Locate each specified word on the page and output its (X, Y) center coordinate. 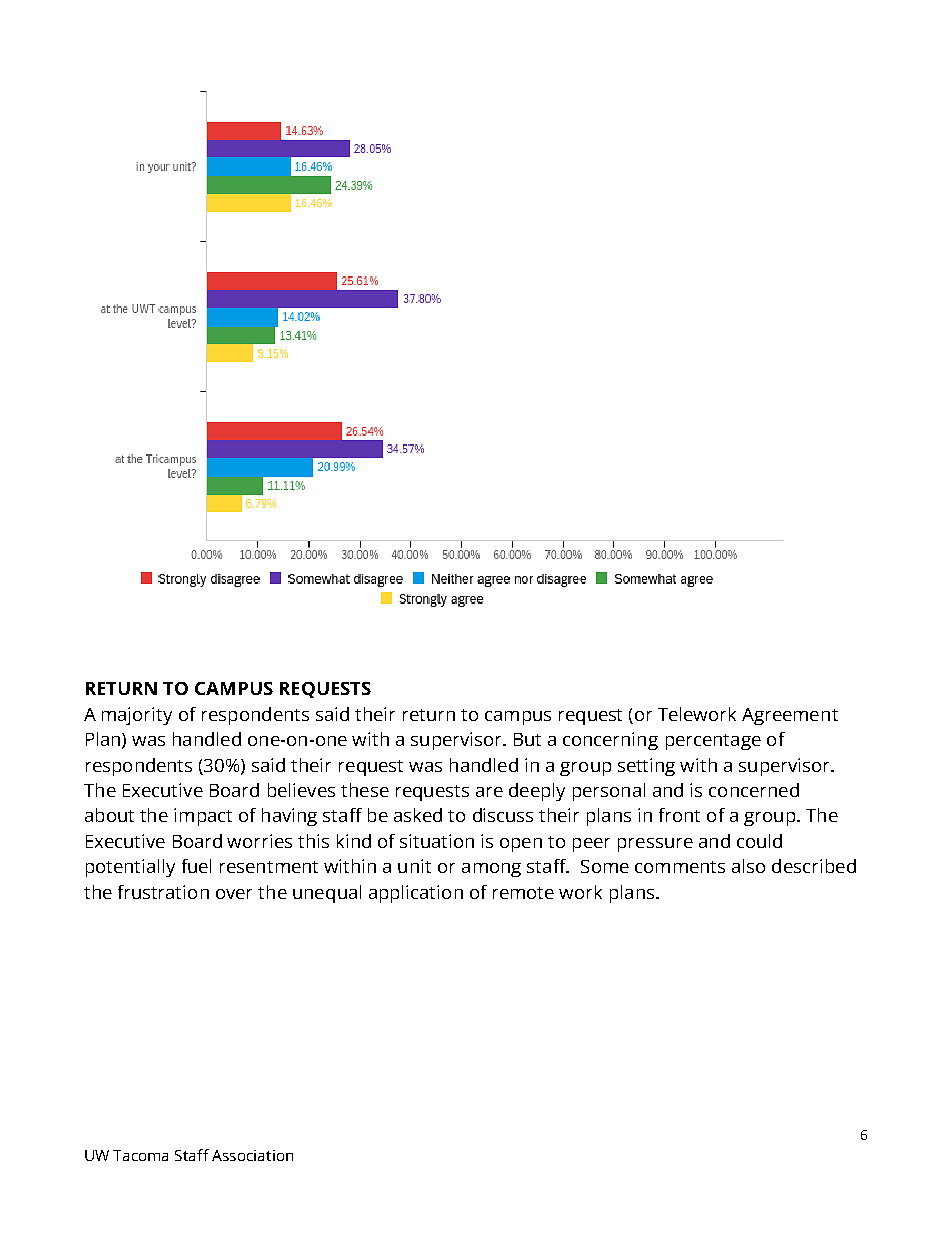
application (416, 894)
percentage (713, 742)
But (527, 739)
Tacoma (140, 1155)
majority (137, 716)
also (748, 866)
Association (252, 1155)
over (234, 894)
